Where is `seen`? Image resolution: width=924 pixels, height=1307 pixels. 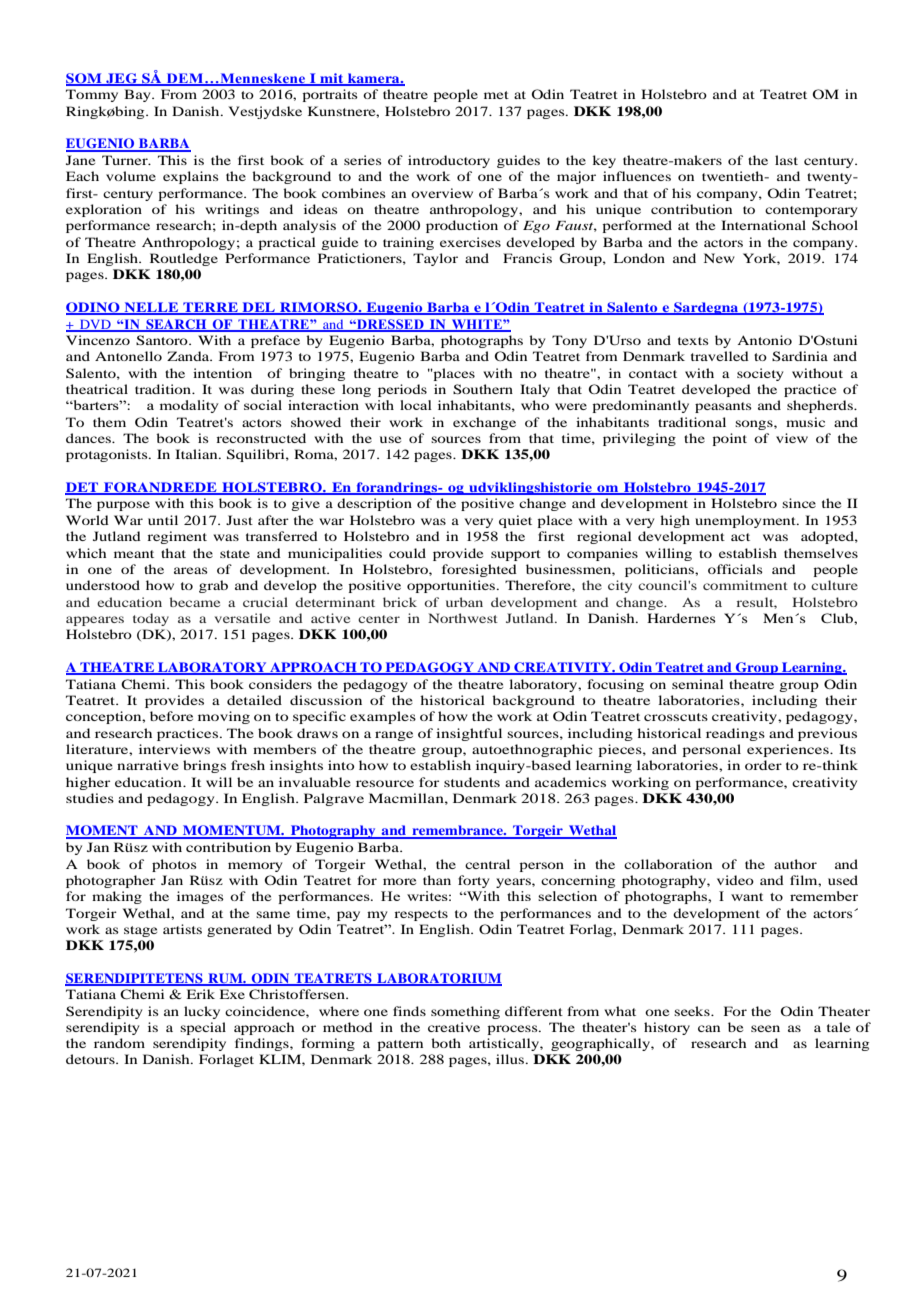
seen is located at coordinates (765, 1028).
